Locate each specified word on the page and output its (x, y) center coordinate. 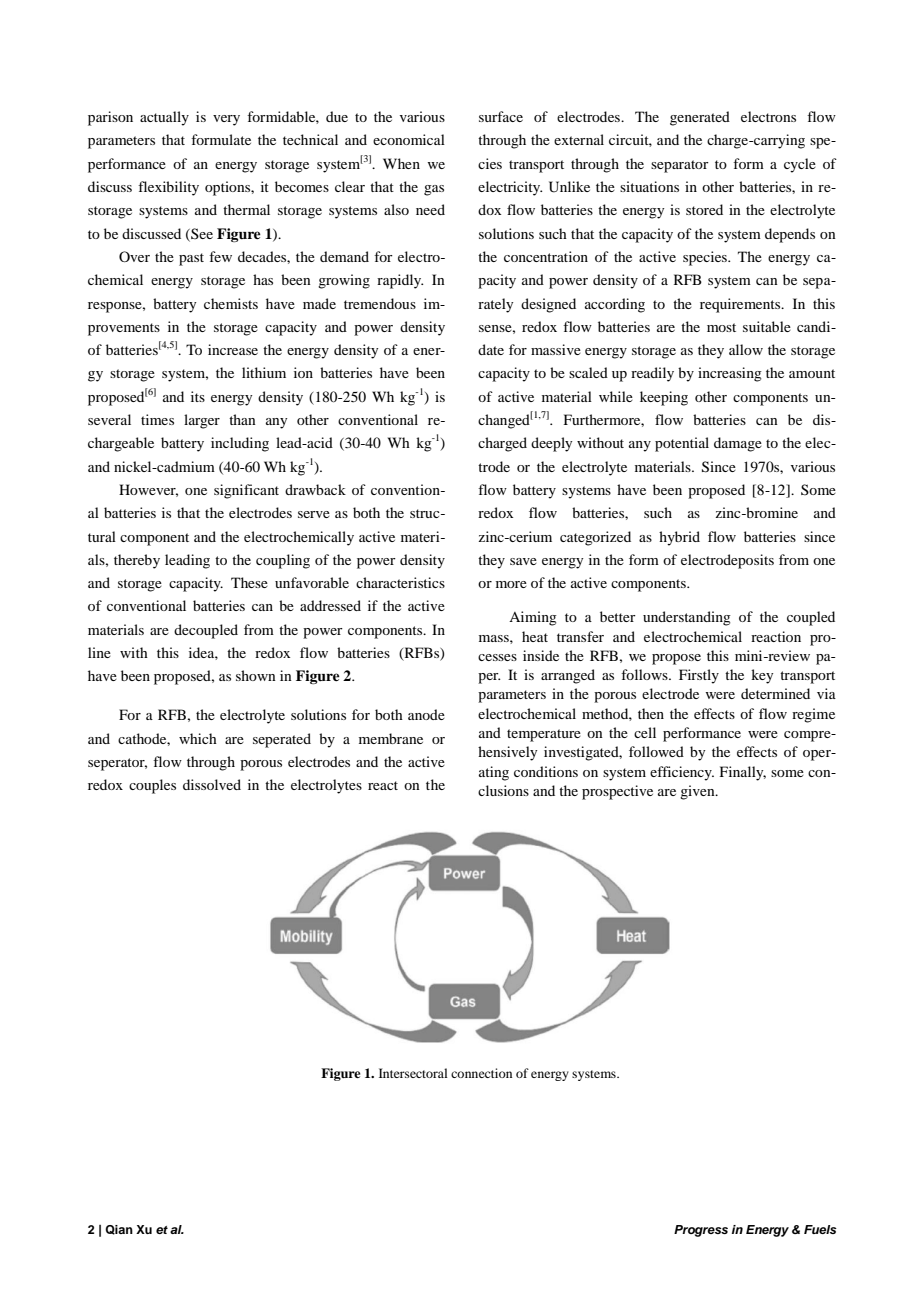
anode (426, 714)
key (762, 676)
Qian (119, 1230)
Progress (701, 1231)
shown (256, 675)
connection (481, 1073)
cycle (800, 165)
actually (164, 118)
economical (409, 139)
